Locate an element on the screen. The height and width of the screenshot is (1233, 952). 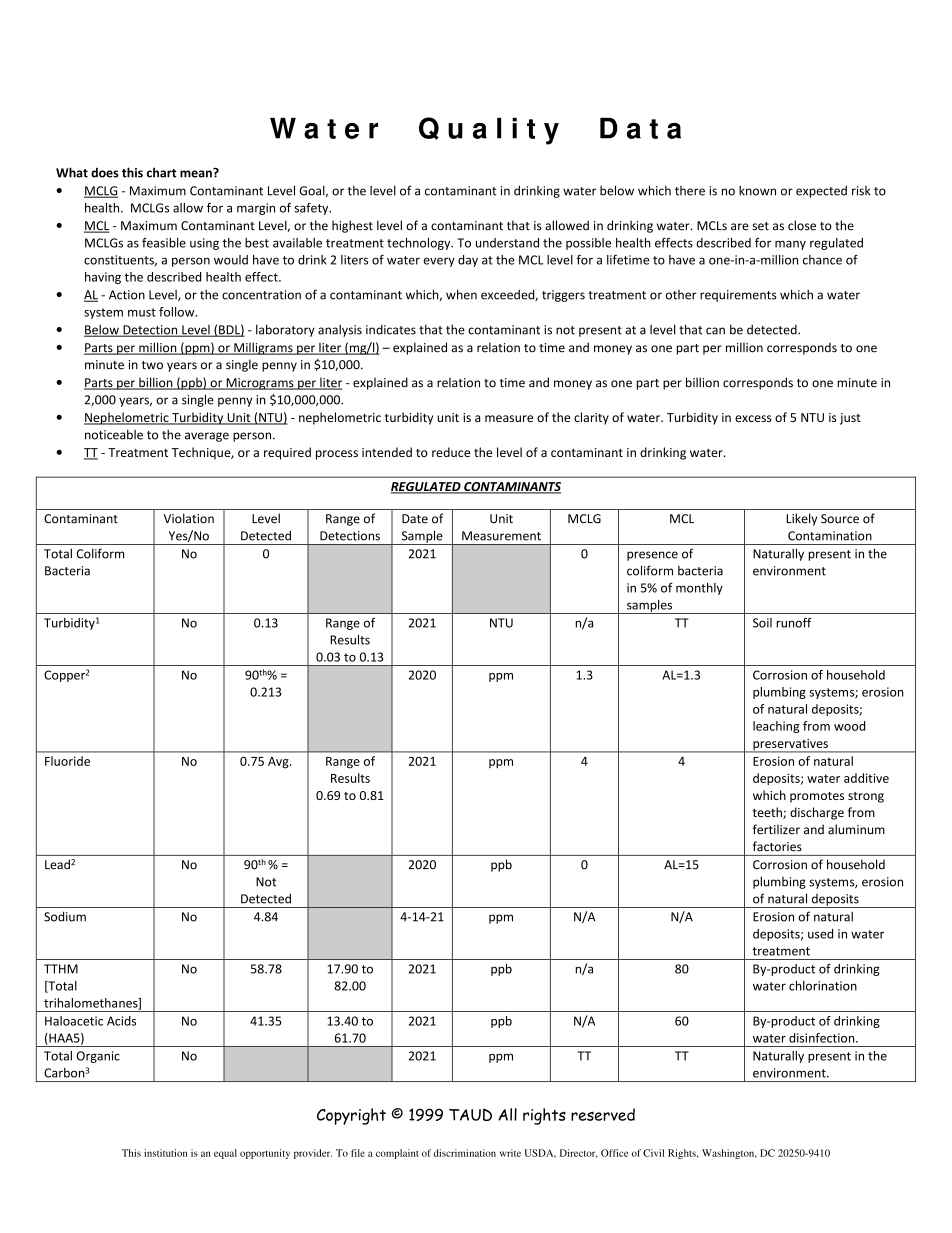
discrimination is located at coordinates (465, 1153).
